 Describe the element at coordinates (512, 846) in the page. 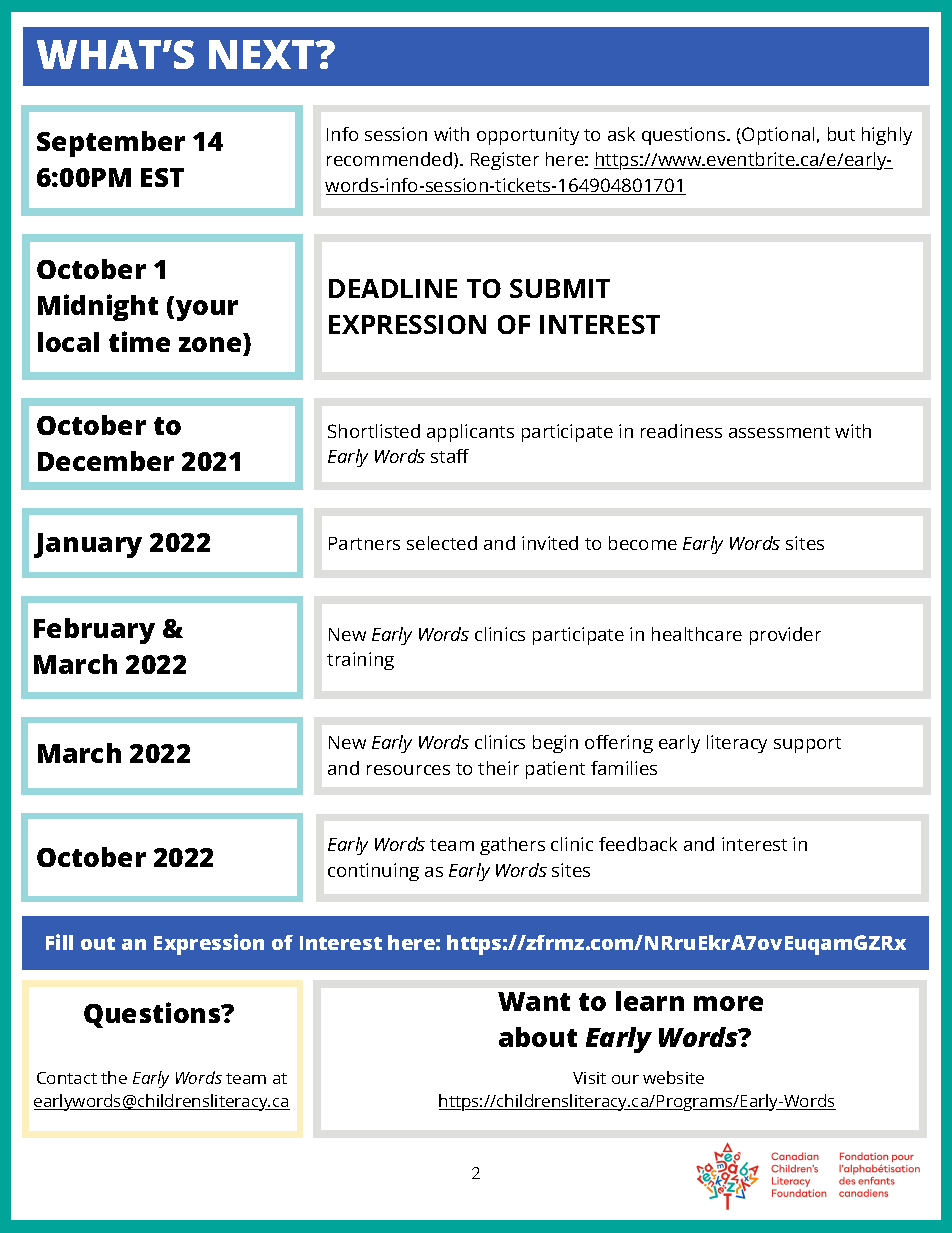

I see `gathers` at that location.
